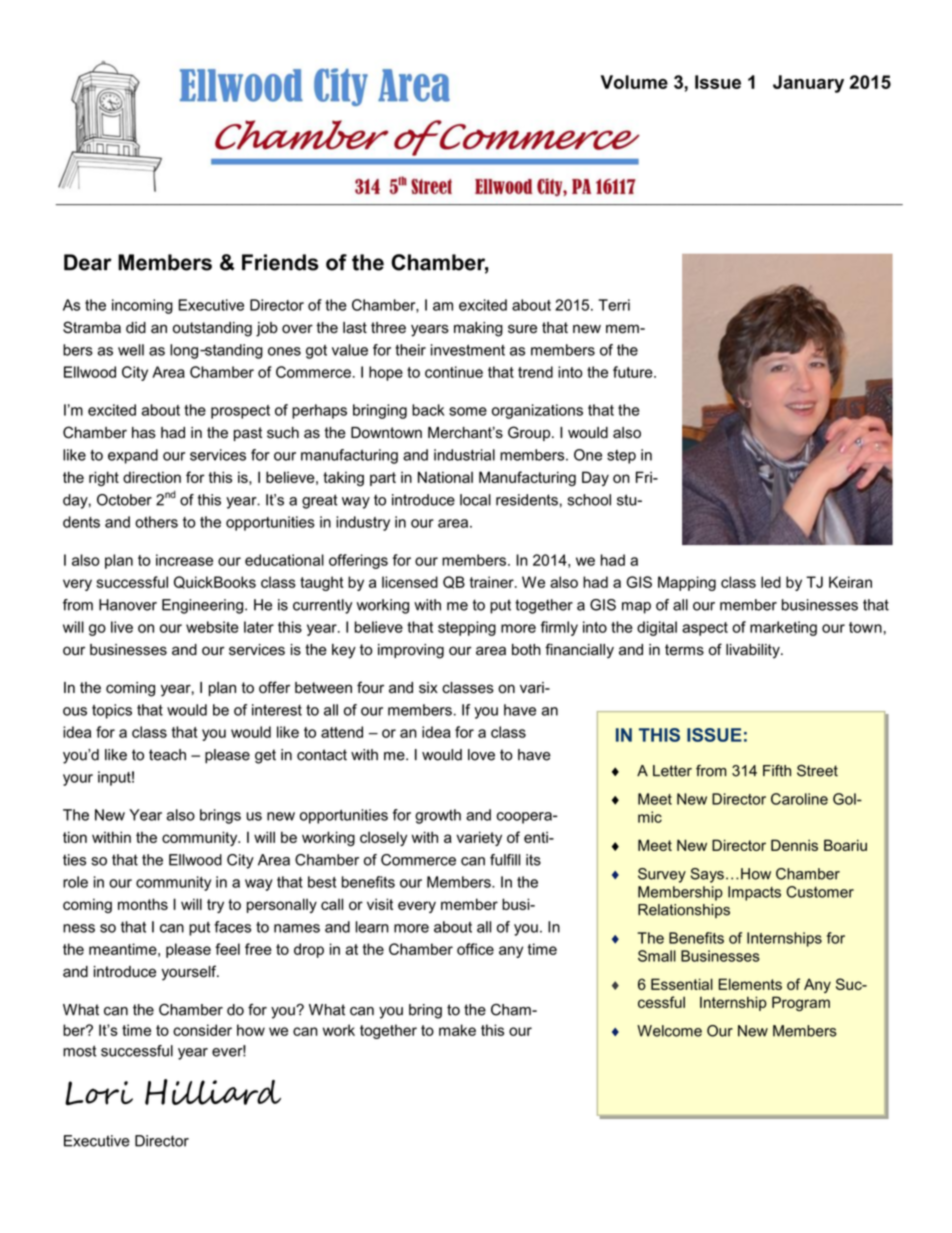 The image size is (952, 1233). I want to click on consider, so click(202, 1030).
